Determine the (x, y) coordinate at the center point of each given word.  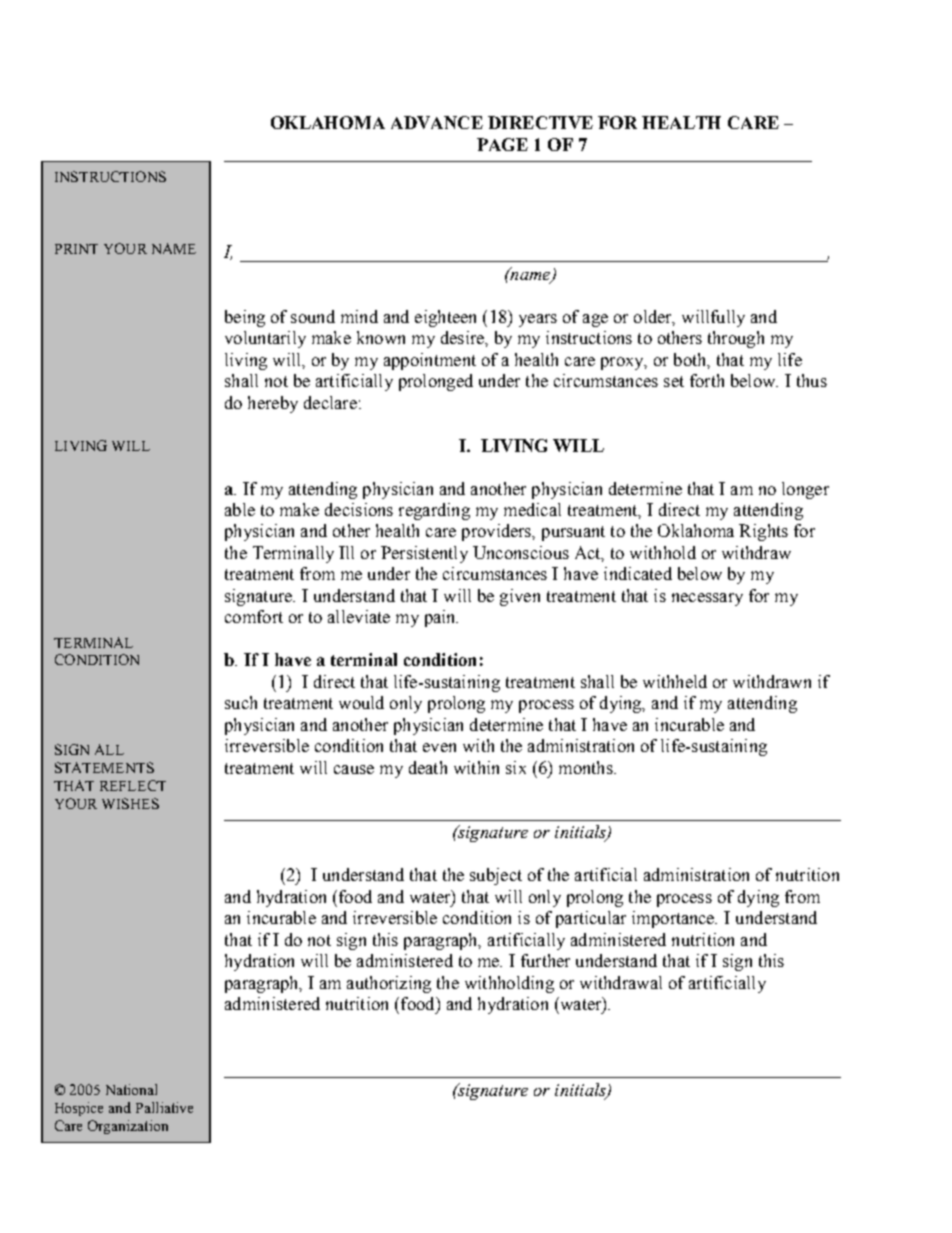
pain (441, 618)
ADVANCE (437, 122)
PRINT (76, 249)
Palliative (164, 1107)
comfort (254, 616)
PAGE (502, 144)
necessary (707, 599)
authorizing (389, 984)
